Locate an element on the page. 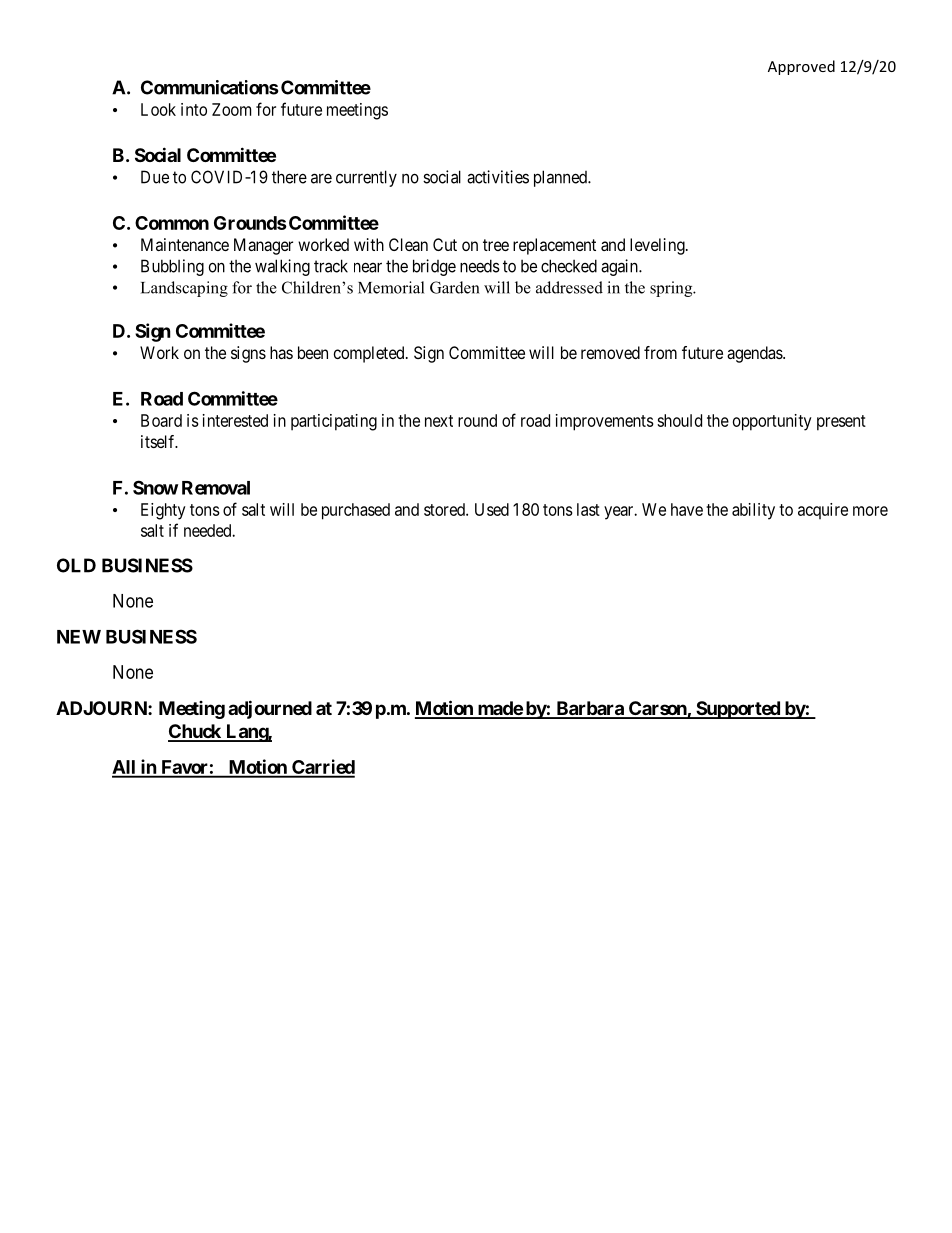  Eighty is located at coordinates (163, 511).
